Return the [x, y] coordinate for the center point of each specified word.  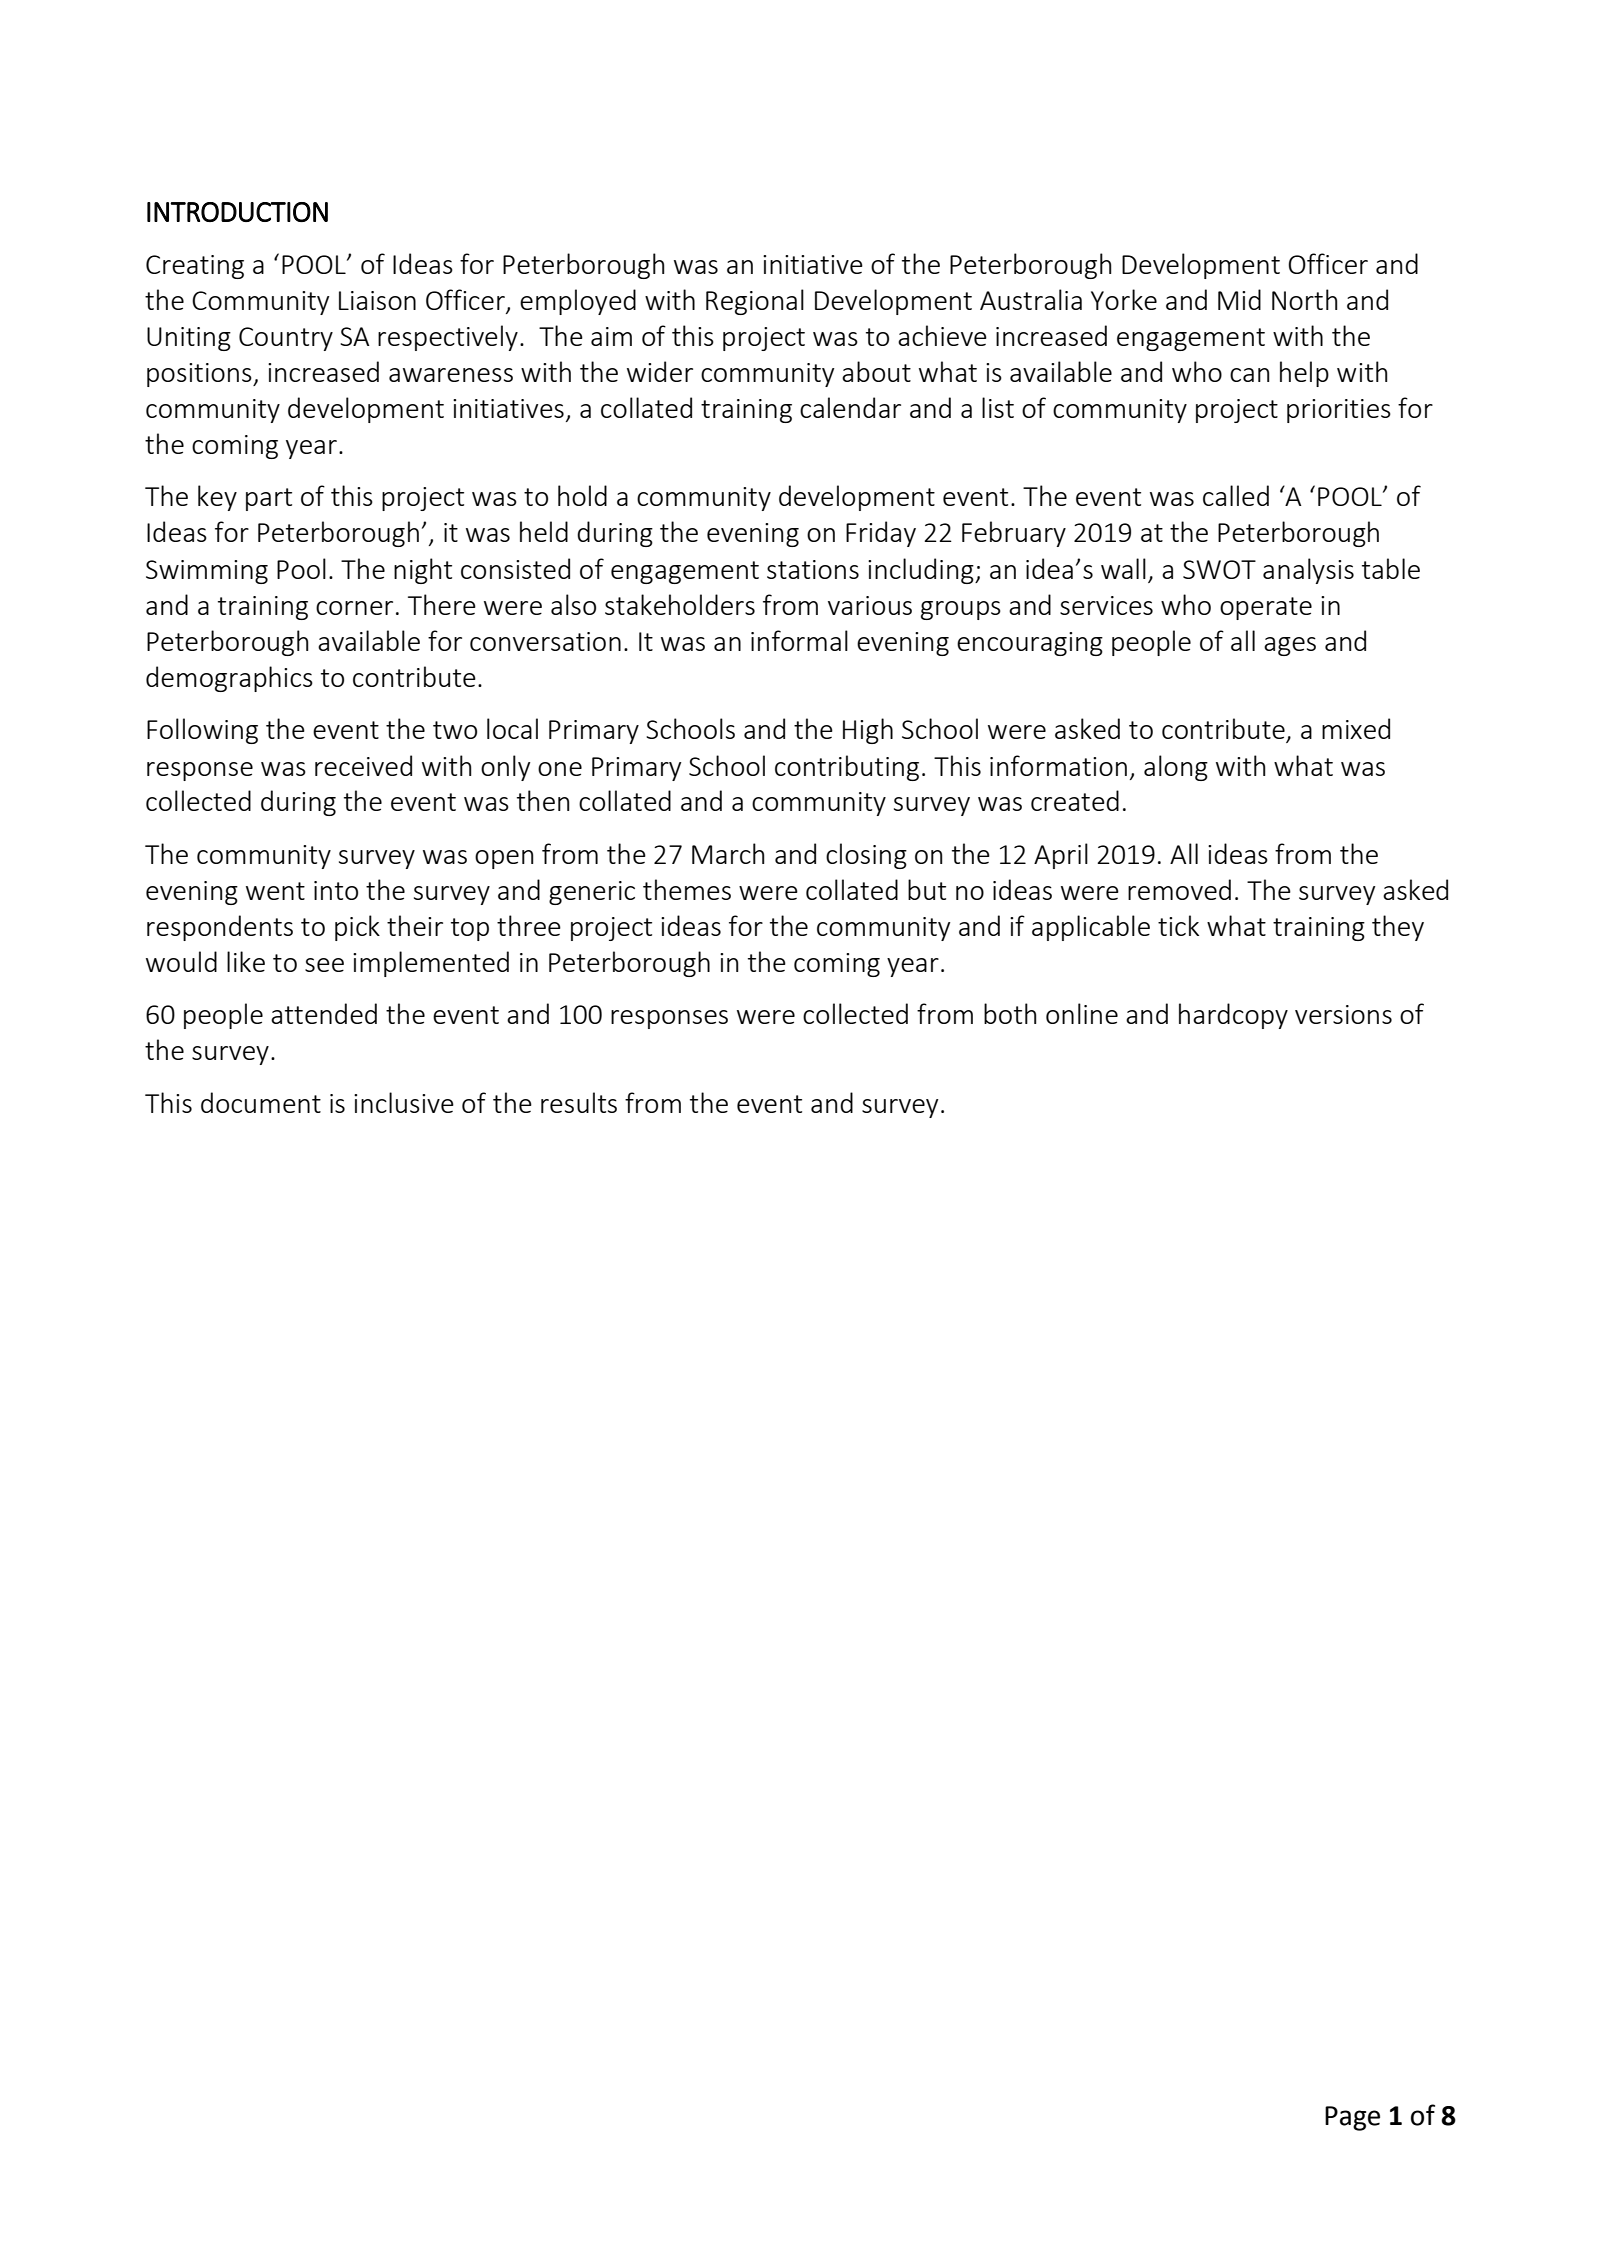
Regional [755, 302]
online [1082, 1013]
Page [1352, 2118]
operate [1266, 608]
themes [687, 889]
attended [324, 1013]
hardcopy [1233, 1016]
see [324, 965]
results [579, 1102]
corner [354, 608]
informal [799, 640]
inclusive [404, 1102]
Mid [1239, 299]
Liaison [377, 300]
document [261, 1102]
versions [1343, 1014]
